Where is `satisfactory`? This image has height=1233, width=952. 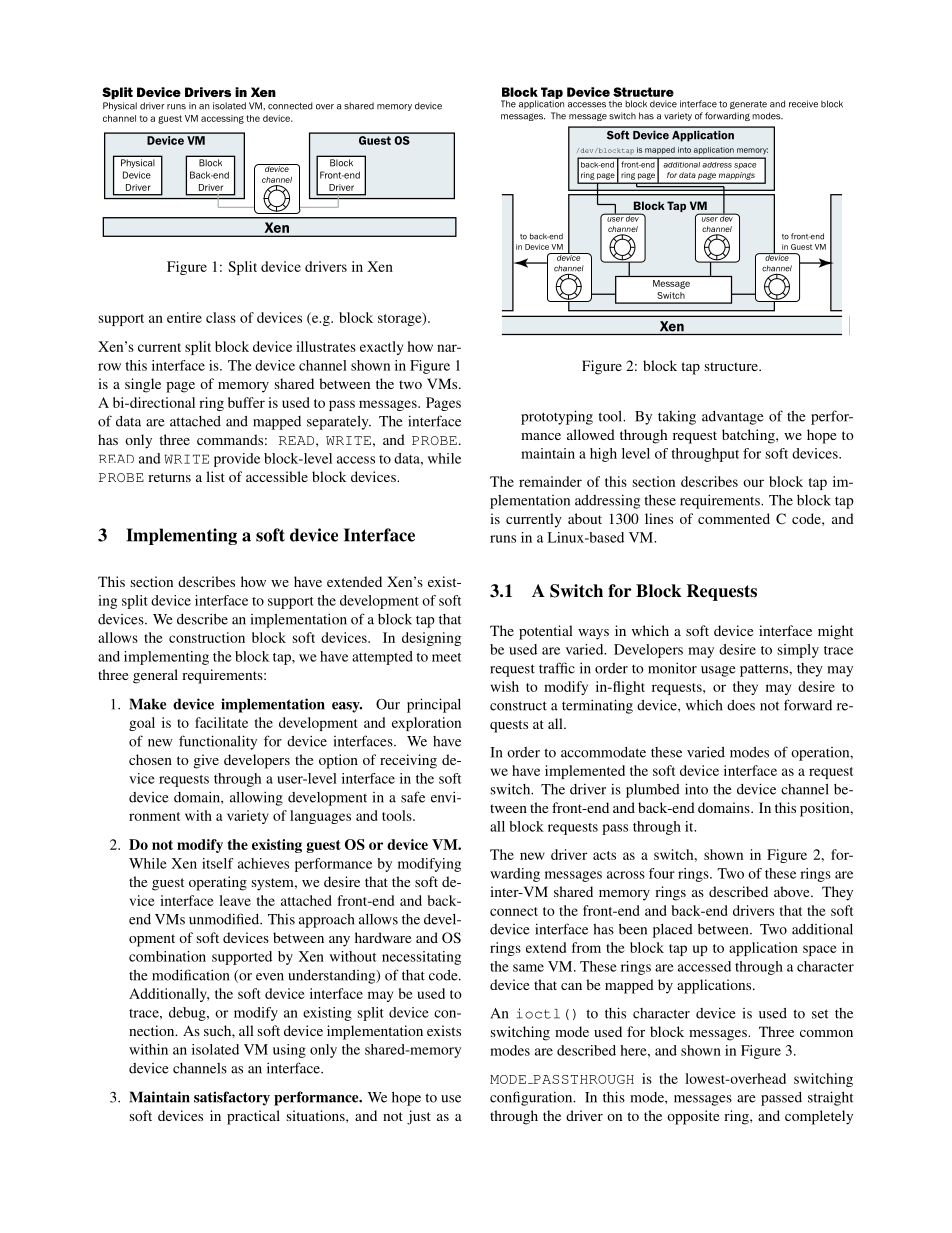 satisfactory is located at coordinates (232, 1098).
